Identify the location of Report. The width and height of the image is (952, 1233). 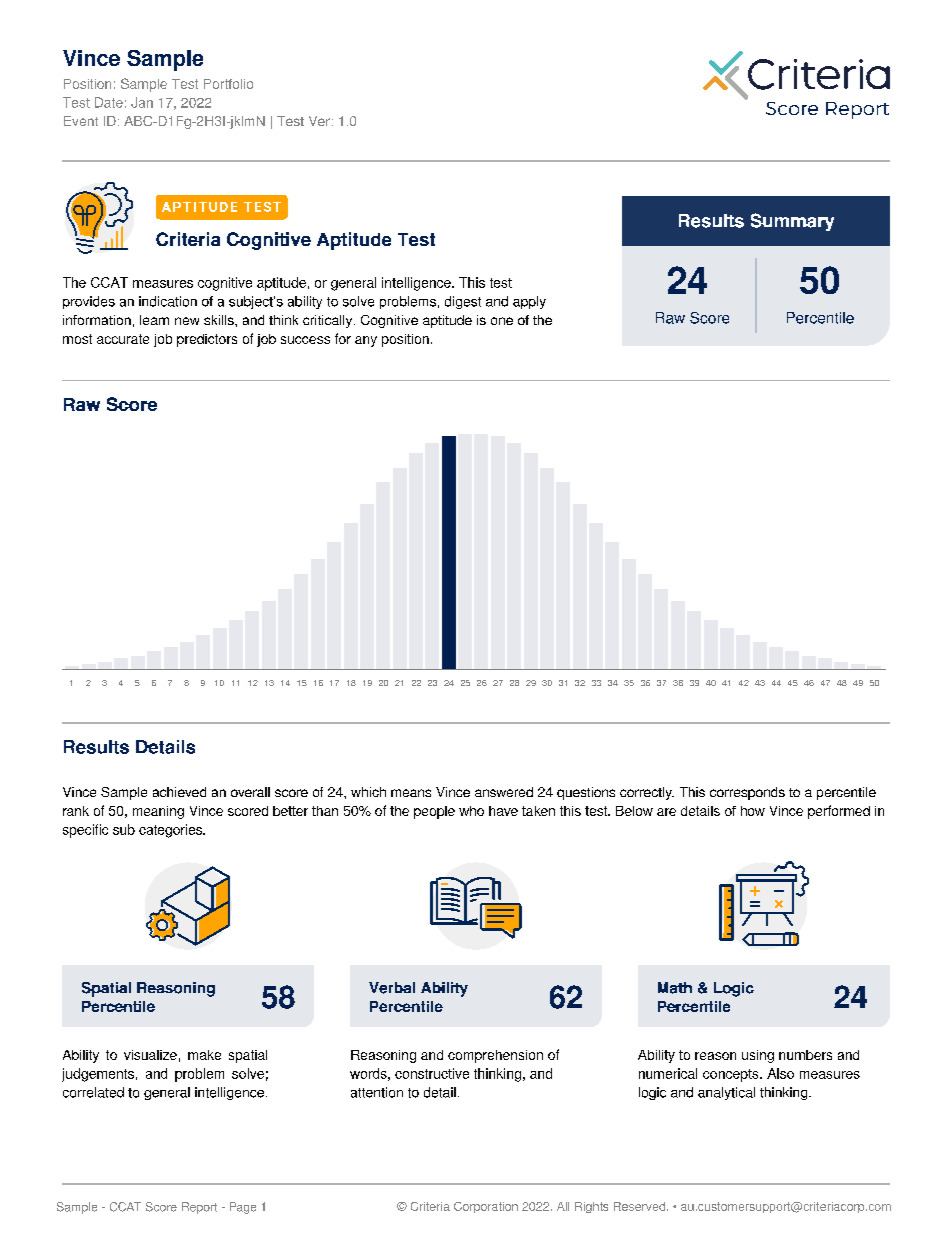
(199, 1208).
